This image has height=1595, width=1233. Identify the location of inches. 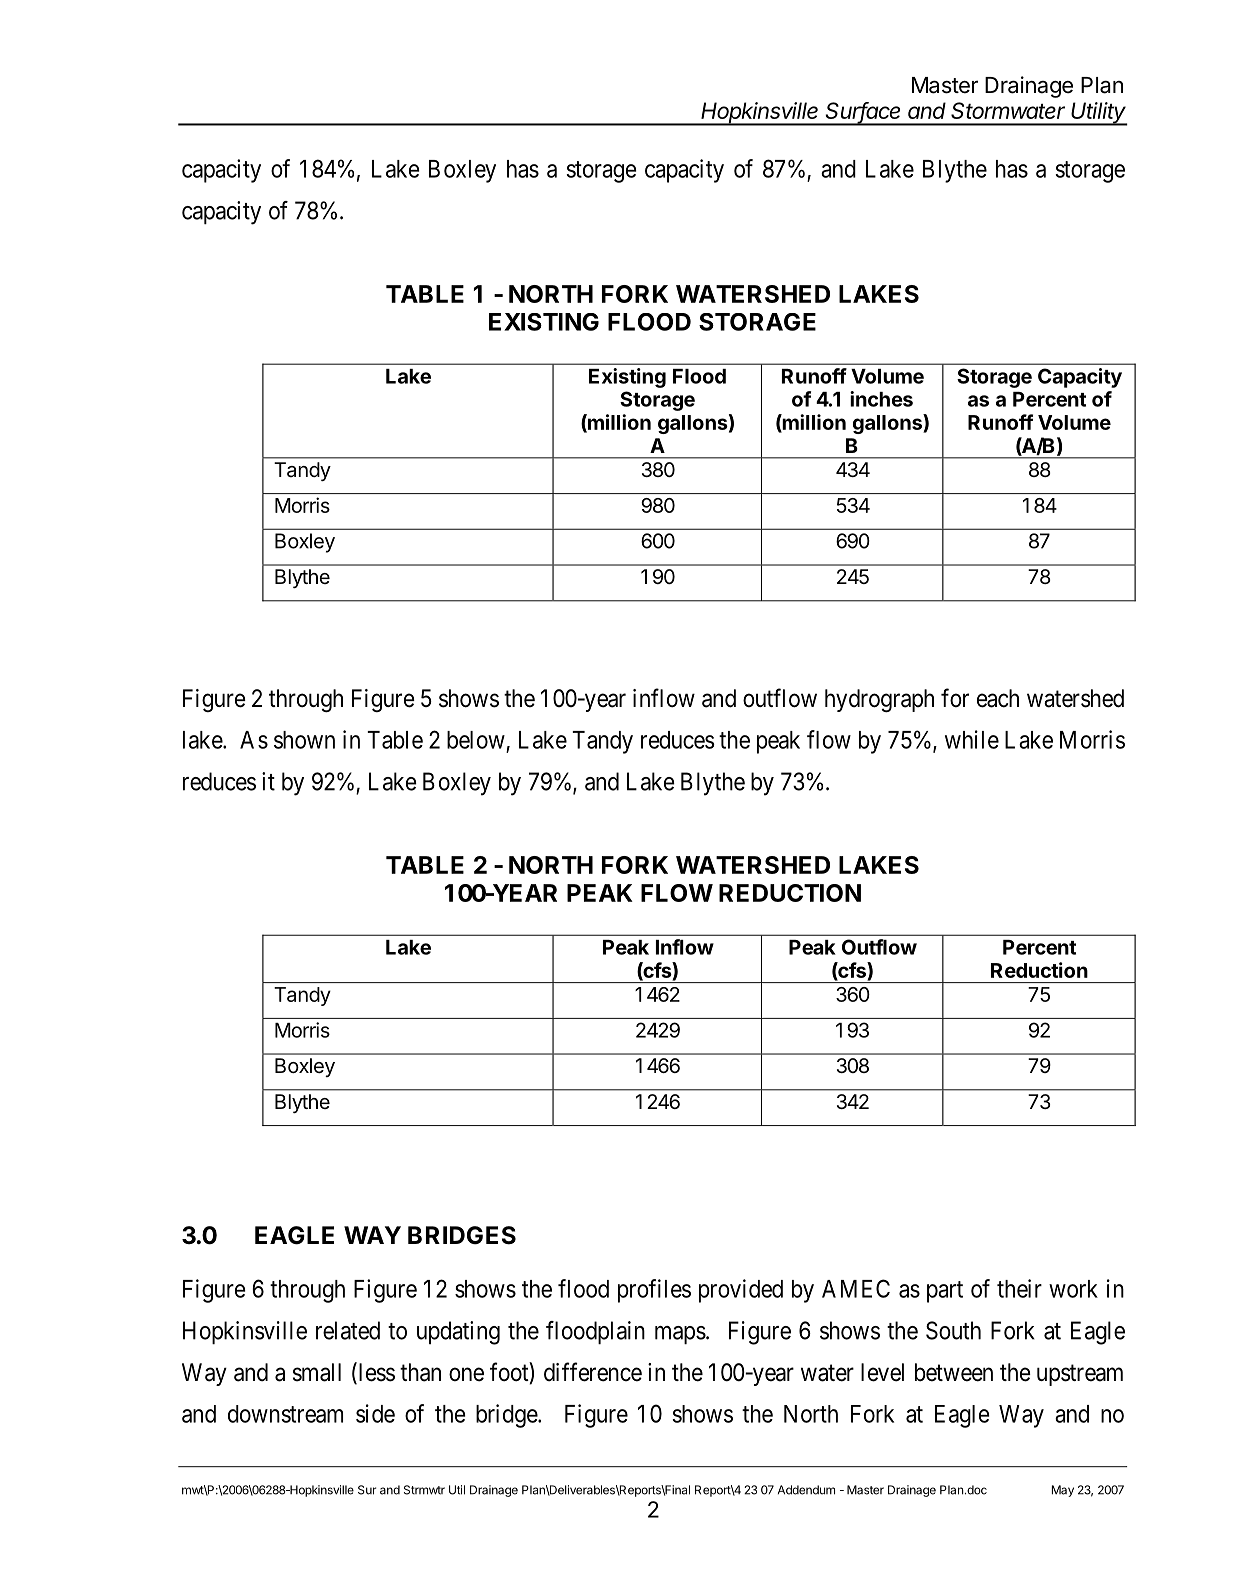
(881, 399).
